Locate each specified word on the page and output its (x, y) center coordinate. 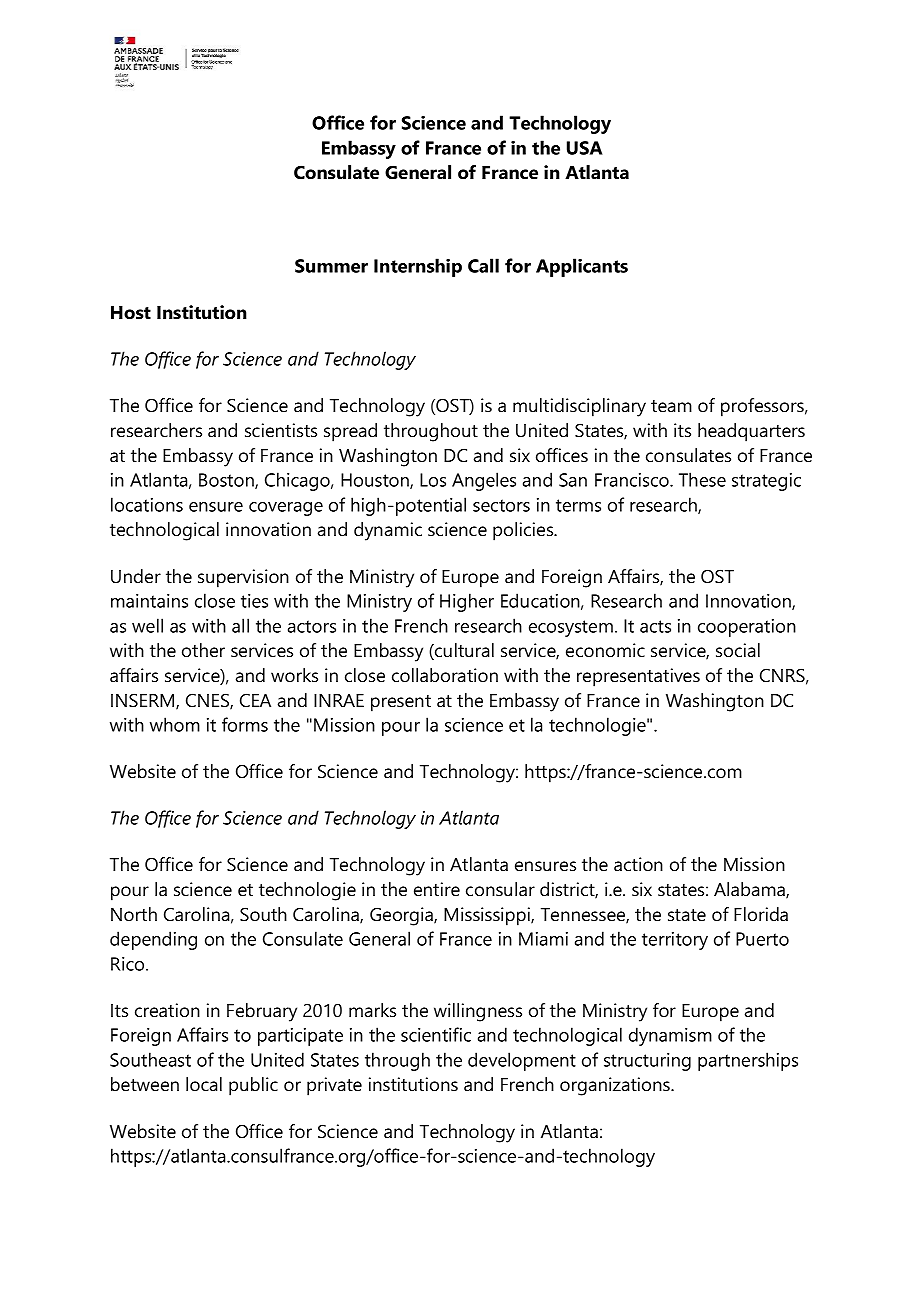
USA (584, 148)
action (638, 864)
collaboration (445, 675)
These (702, 479)
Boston (227, 481)
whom (175, 724)
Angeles (484, 481)
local (204, 1084)
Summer (331, 266)
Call (483, 265)
